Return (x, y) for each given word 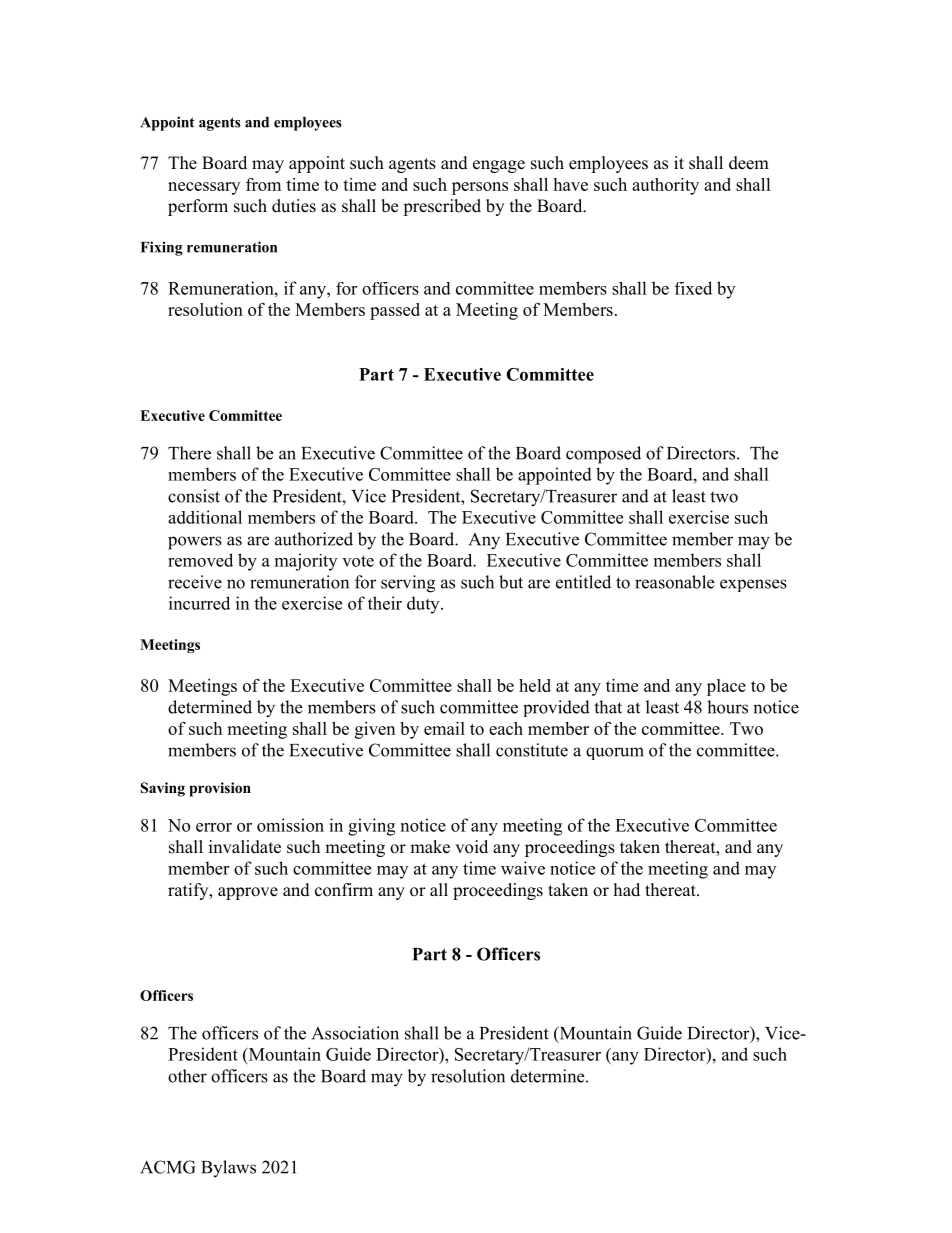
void (471, 847)
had (627, 889)
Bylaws (228, 1168)
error (214, 827)
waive (523, 868)
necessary (204, 188)
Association (355, 1033)
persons (480, 188)
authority (665, 186)
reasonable (674, 582)
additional (205, 517)
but (511, 582)
